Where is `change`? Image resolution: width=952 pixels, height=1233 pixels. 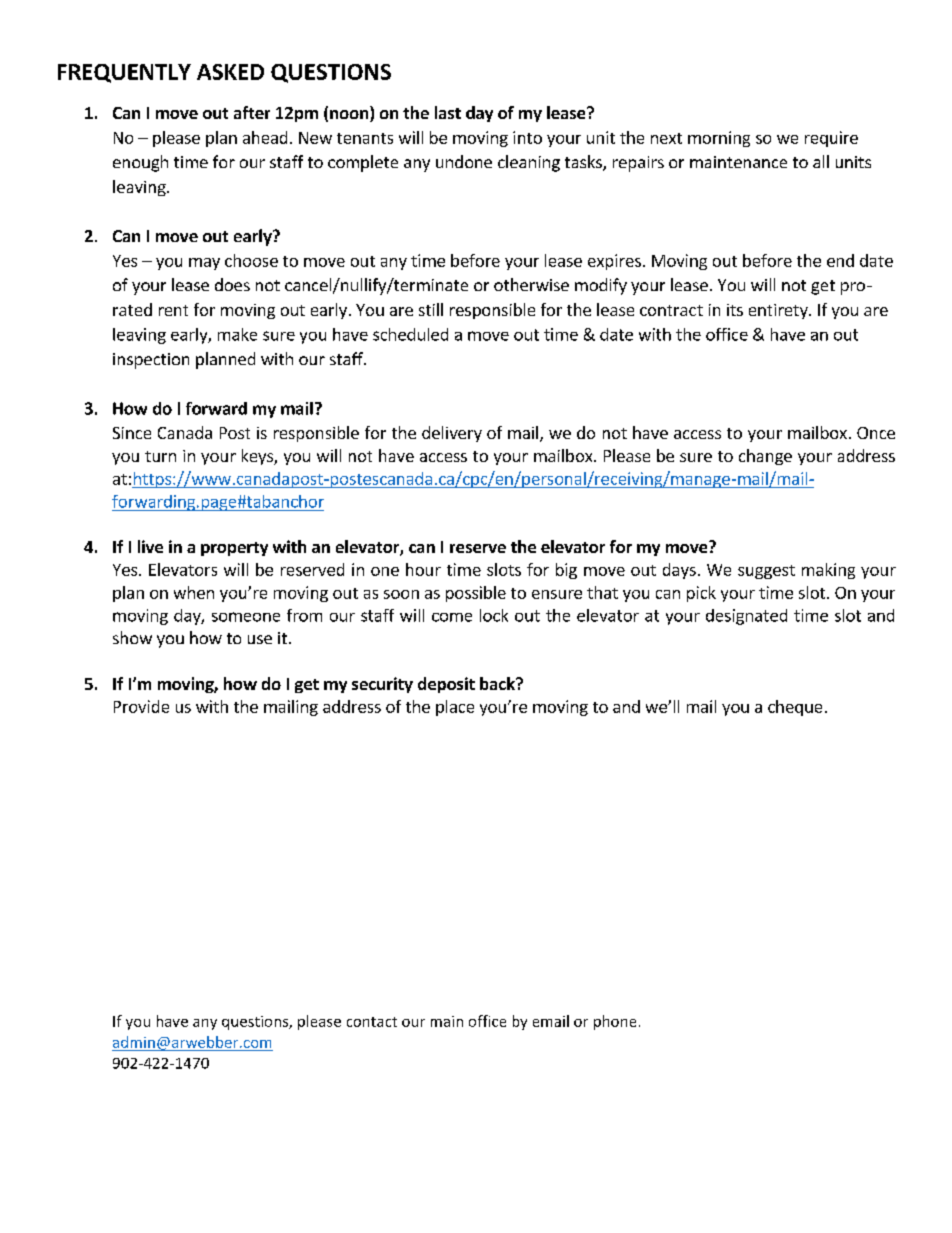
change is located at coordinates (765, 457).
